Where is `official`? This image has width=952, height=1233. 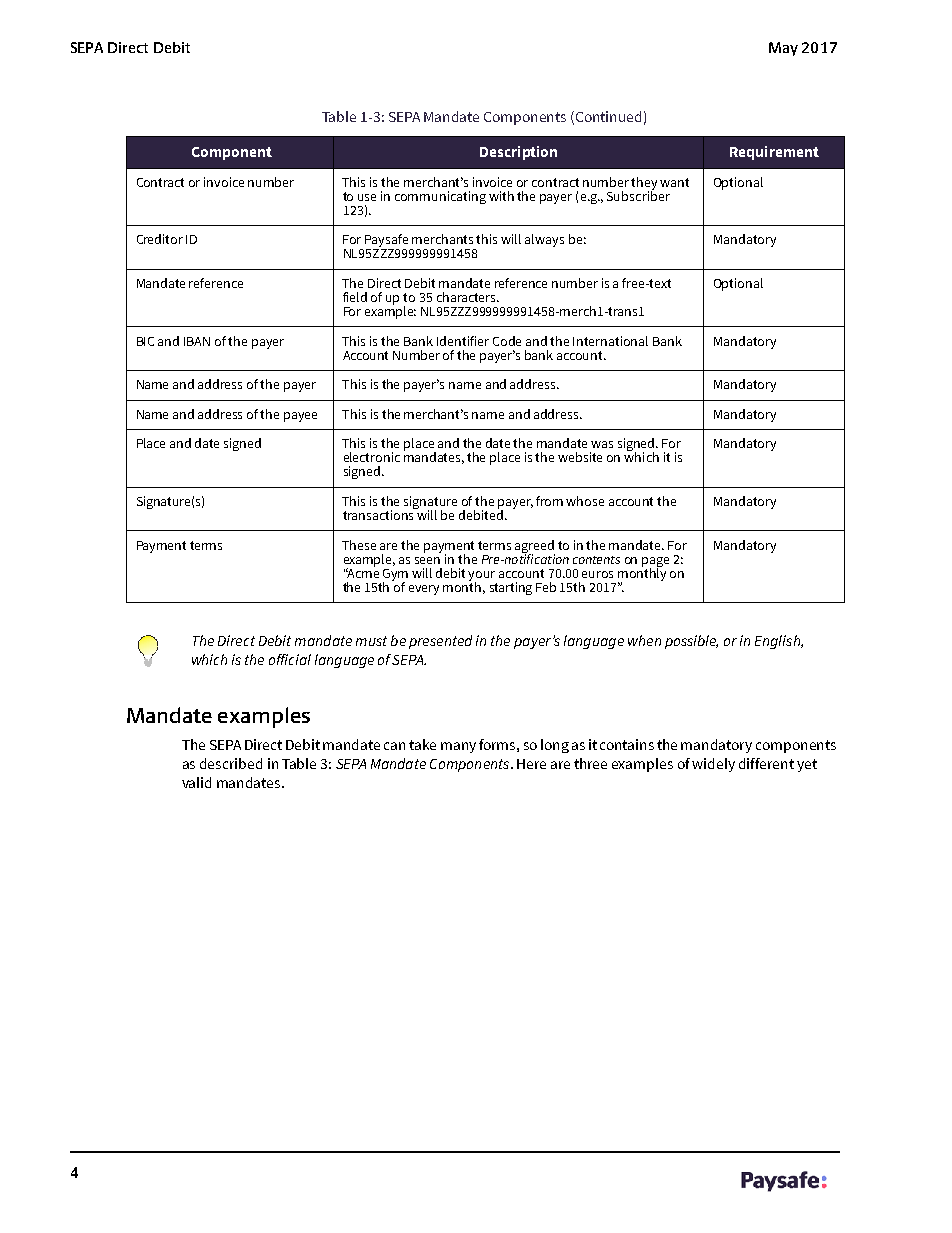 official is located at coordinates (290, 659).
